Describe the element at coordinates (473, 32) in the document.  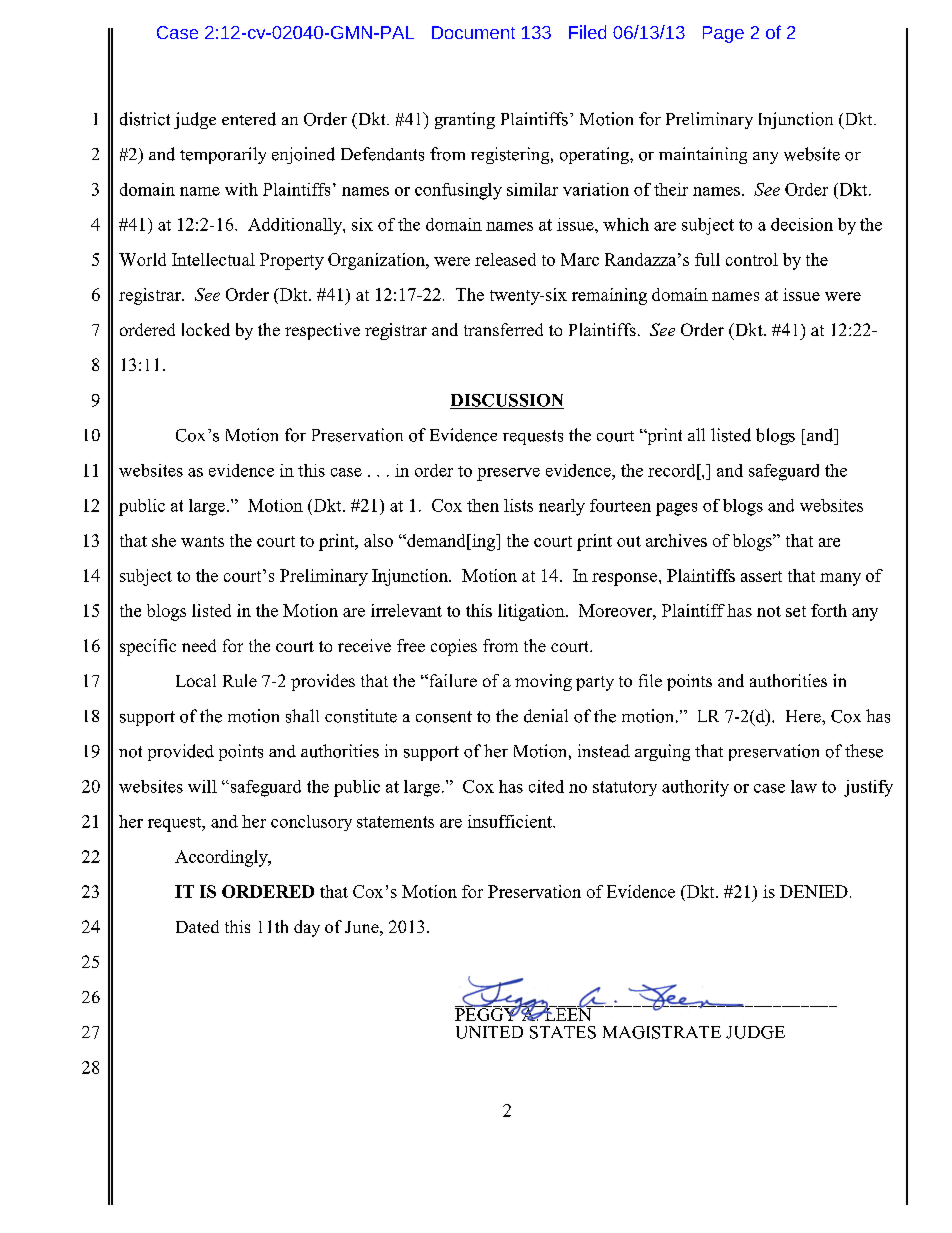
I see `Document` at that location.
